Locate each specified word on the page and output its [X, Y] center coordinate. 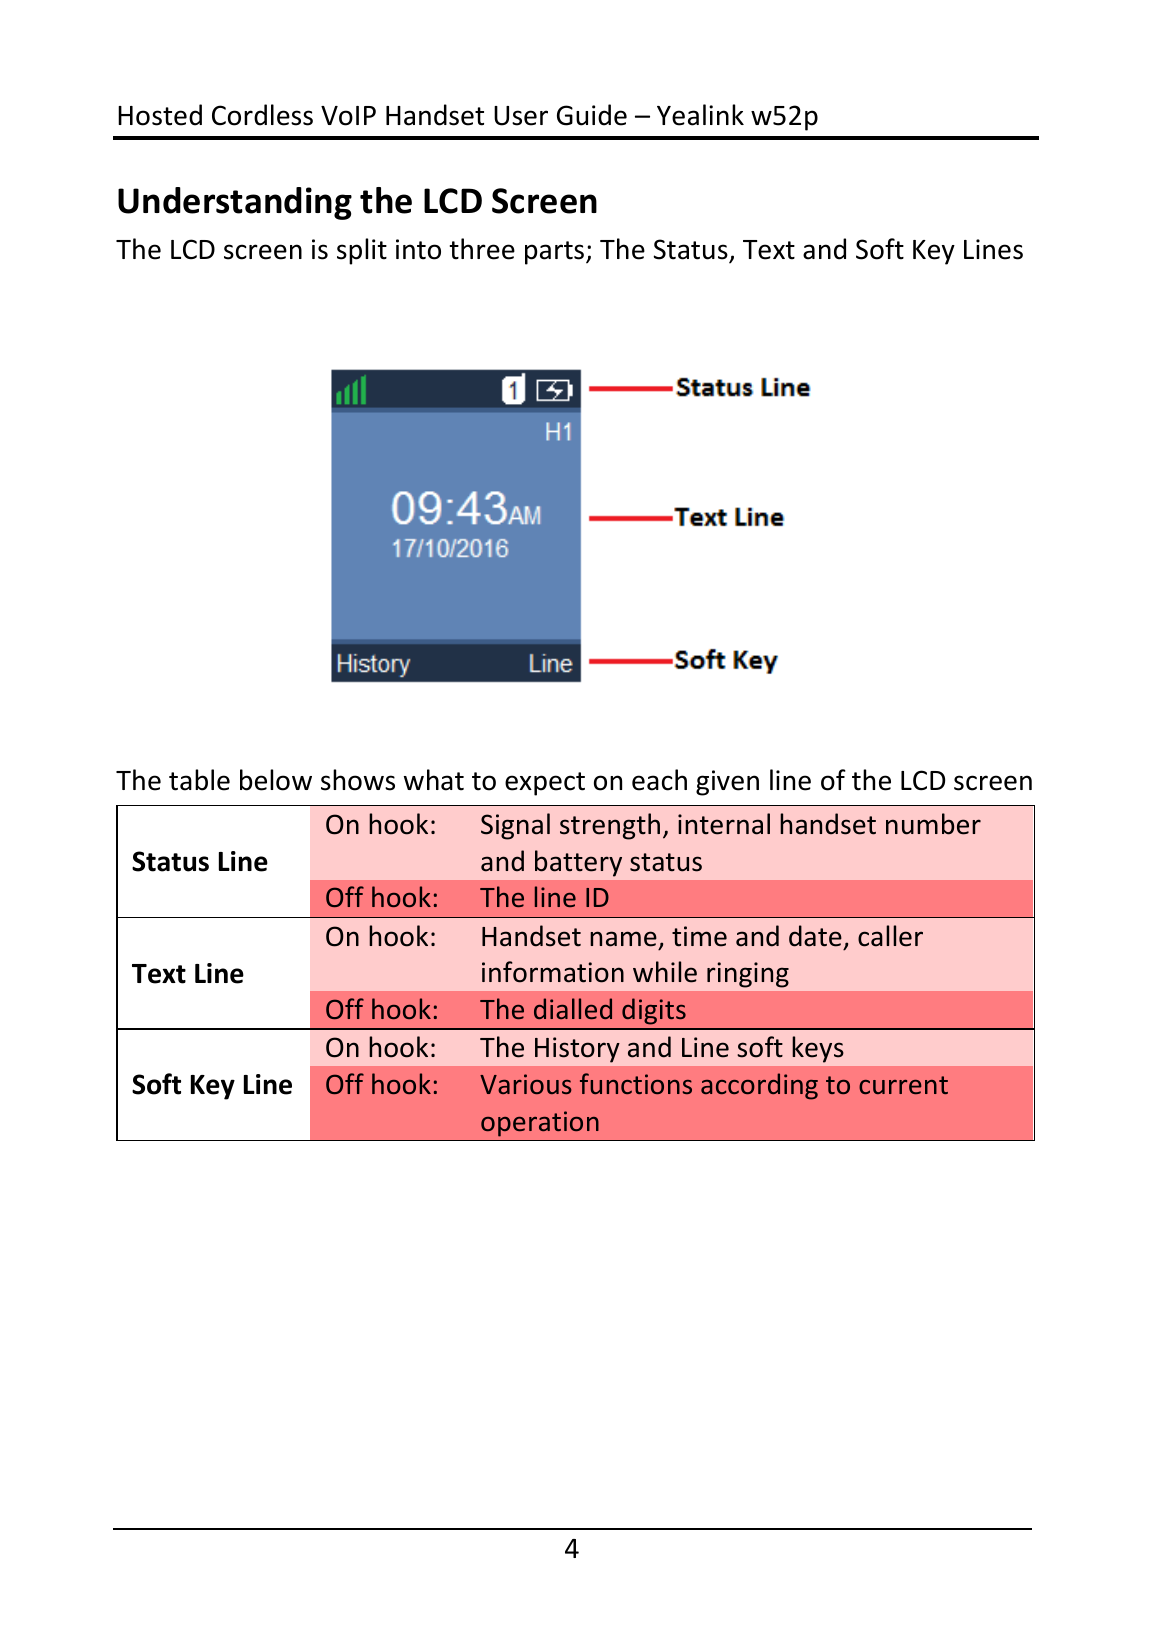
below [276, 780]
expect [545, 784]
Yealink [700, 115]
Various [526, 1084]
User [521, 116]
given [727, 783]
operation [540, 1124]
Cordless [262, 115]
